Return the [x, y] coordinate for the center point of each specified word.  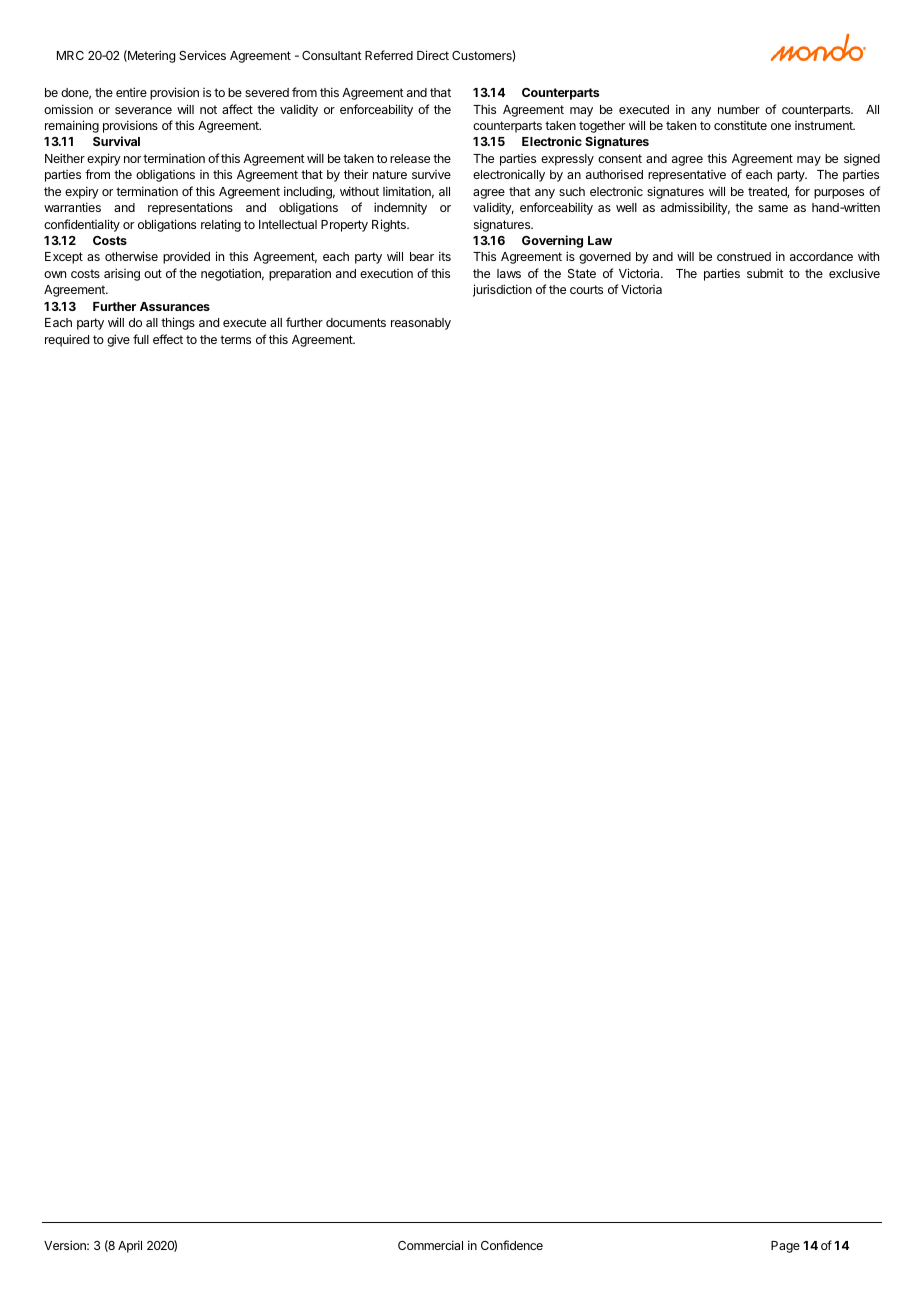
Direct [433, 55]
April [130, 1246]
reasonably [421, 324]
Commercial [430, 1245]
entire [131, 92]
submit [765, 273]
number [739, 109]
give [118, 340]
